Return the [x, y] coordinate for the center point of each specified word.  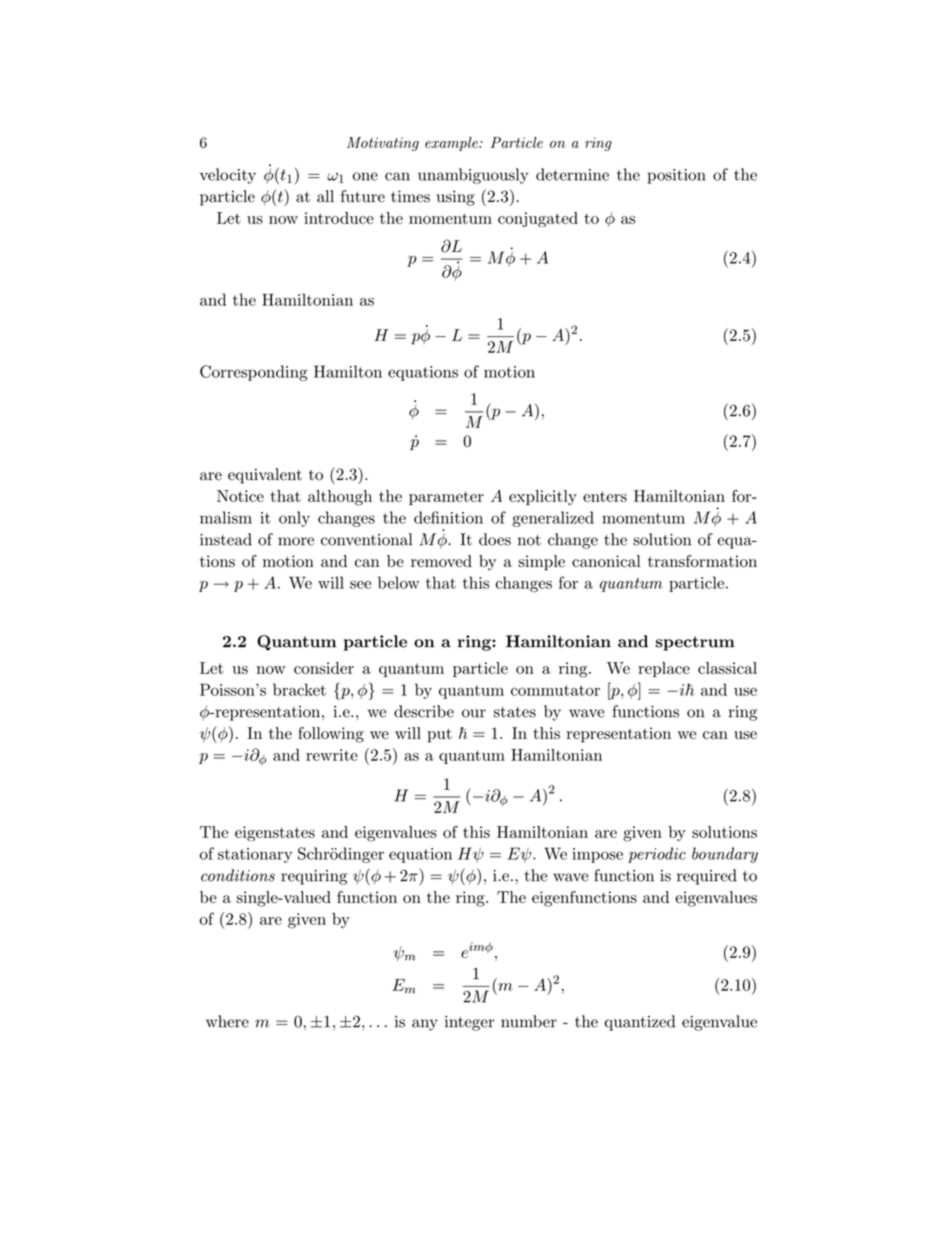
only [294, 519]
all [325, 196]
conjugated [538, 219]
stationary [255, 855]
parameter [446, 498]
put [439, 735]
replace [664, 669]
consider [324, 668]
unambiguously [473, 176]
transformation [702, 561]
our [474, 713]
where [227, 1021]
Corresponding [254, 373]
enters [605, 496]
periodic [657, 855]
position [676, 176]
